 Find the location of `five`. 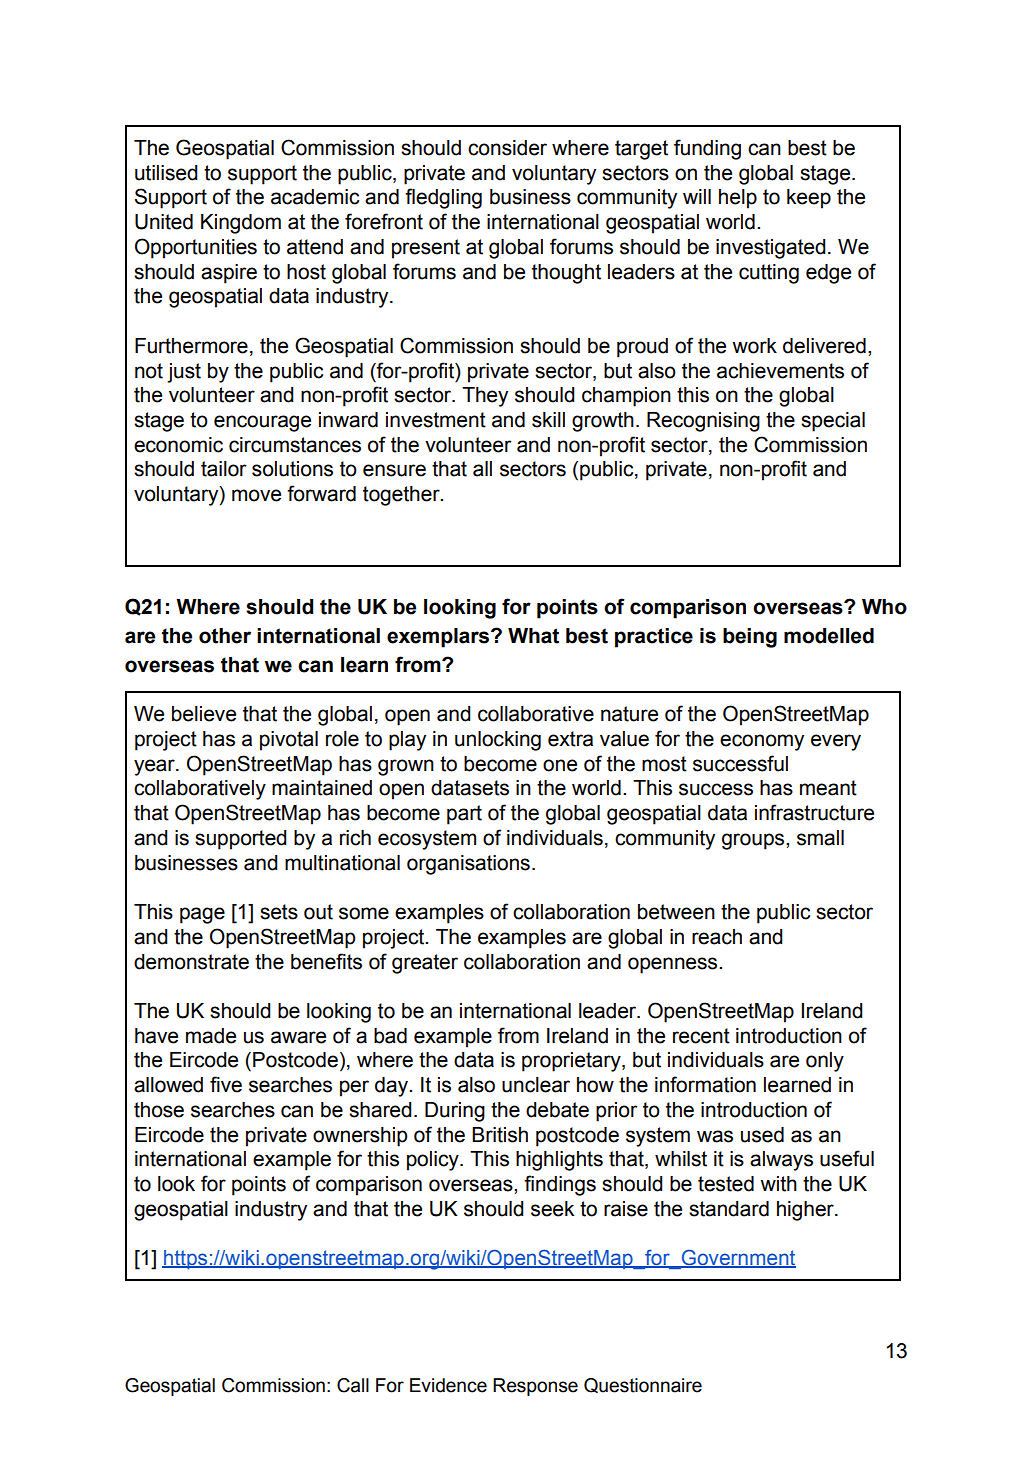

five is located at coordinates (226, 1084).
